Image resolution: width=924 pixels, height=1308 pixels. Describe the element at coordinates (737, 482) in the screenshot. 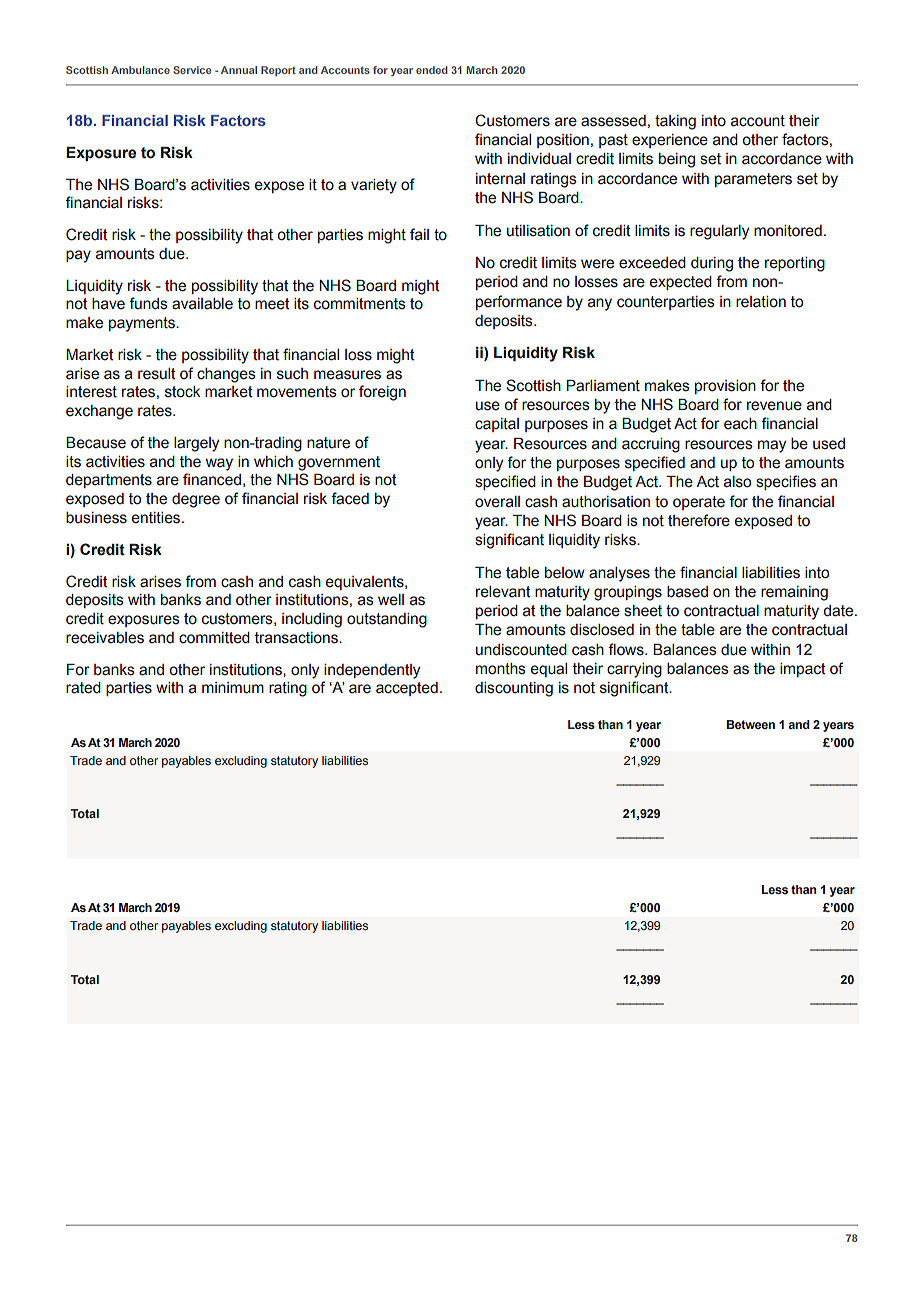

I see `also` at that location.
